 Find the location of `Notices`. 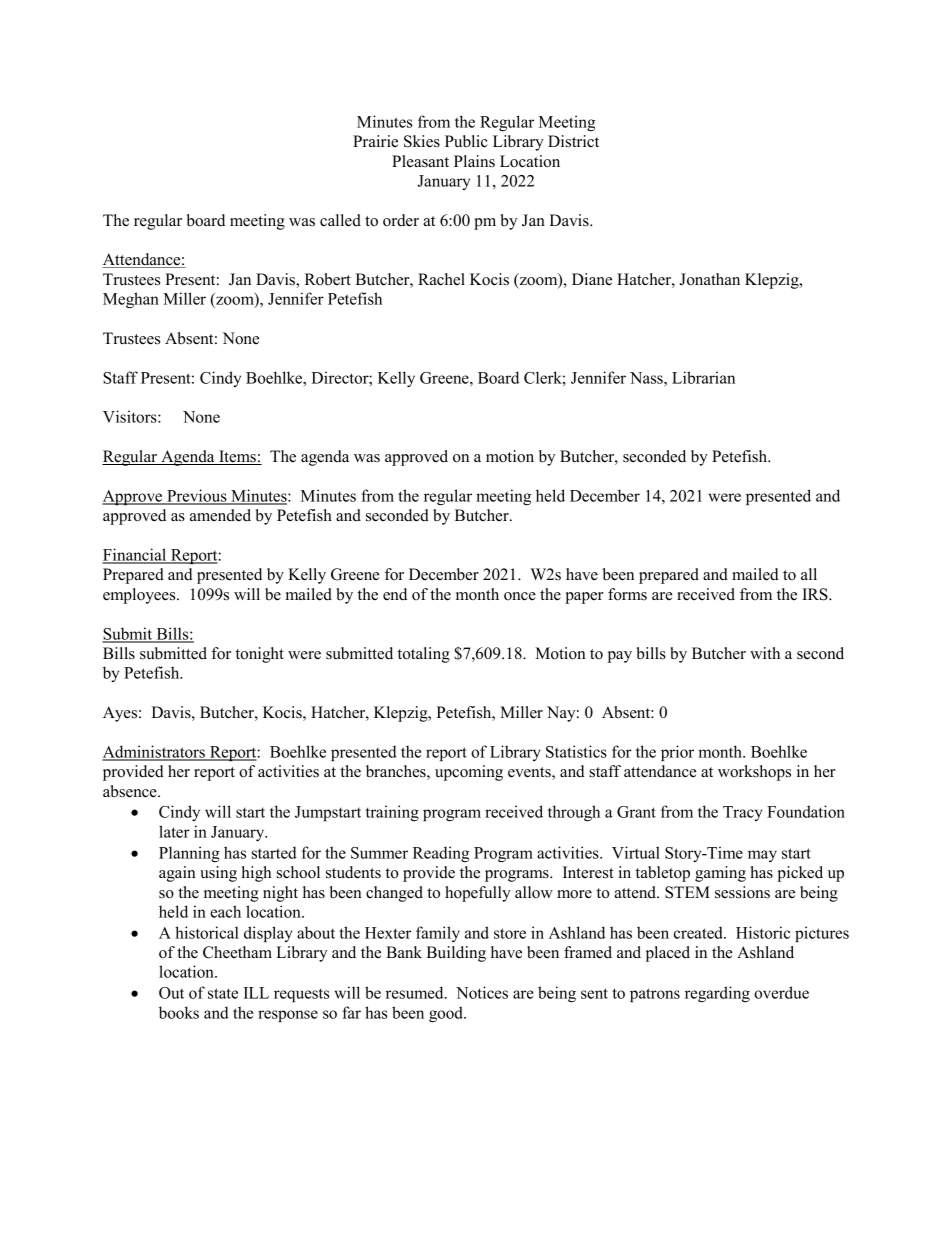

Notices is located at coordinates (482, 992).
